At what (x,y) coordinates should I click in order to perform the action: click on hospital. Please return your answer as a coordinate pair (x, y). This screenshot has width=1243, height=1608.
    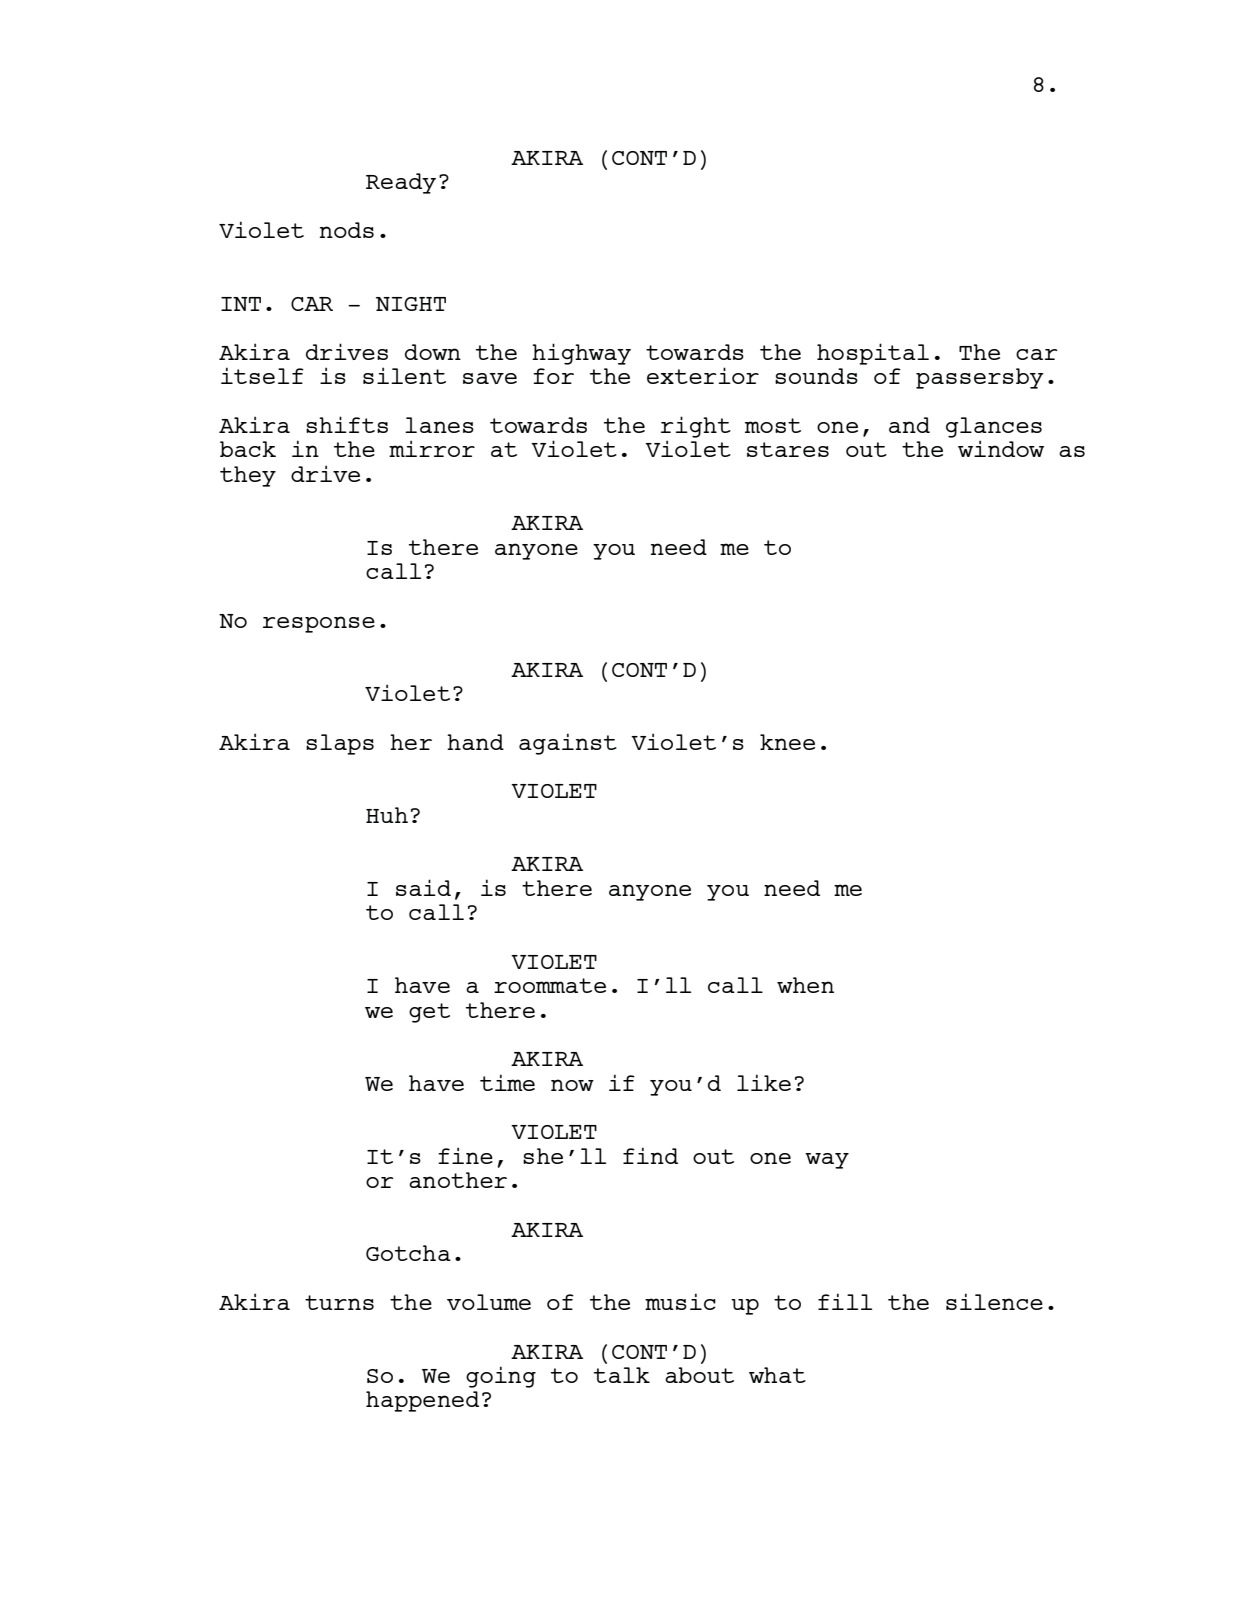
    Looking at the image, I should click on (873, 354).
